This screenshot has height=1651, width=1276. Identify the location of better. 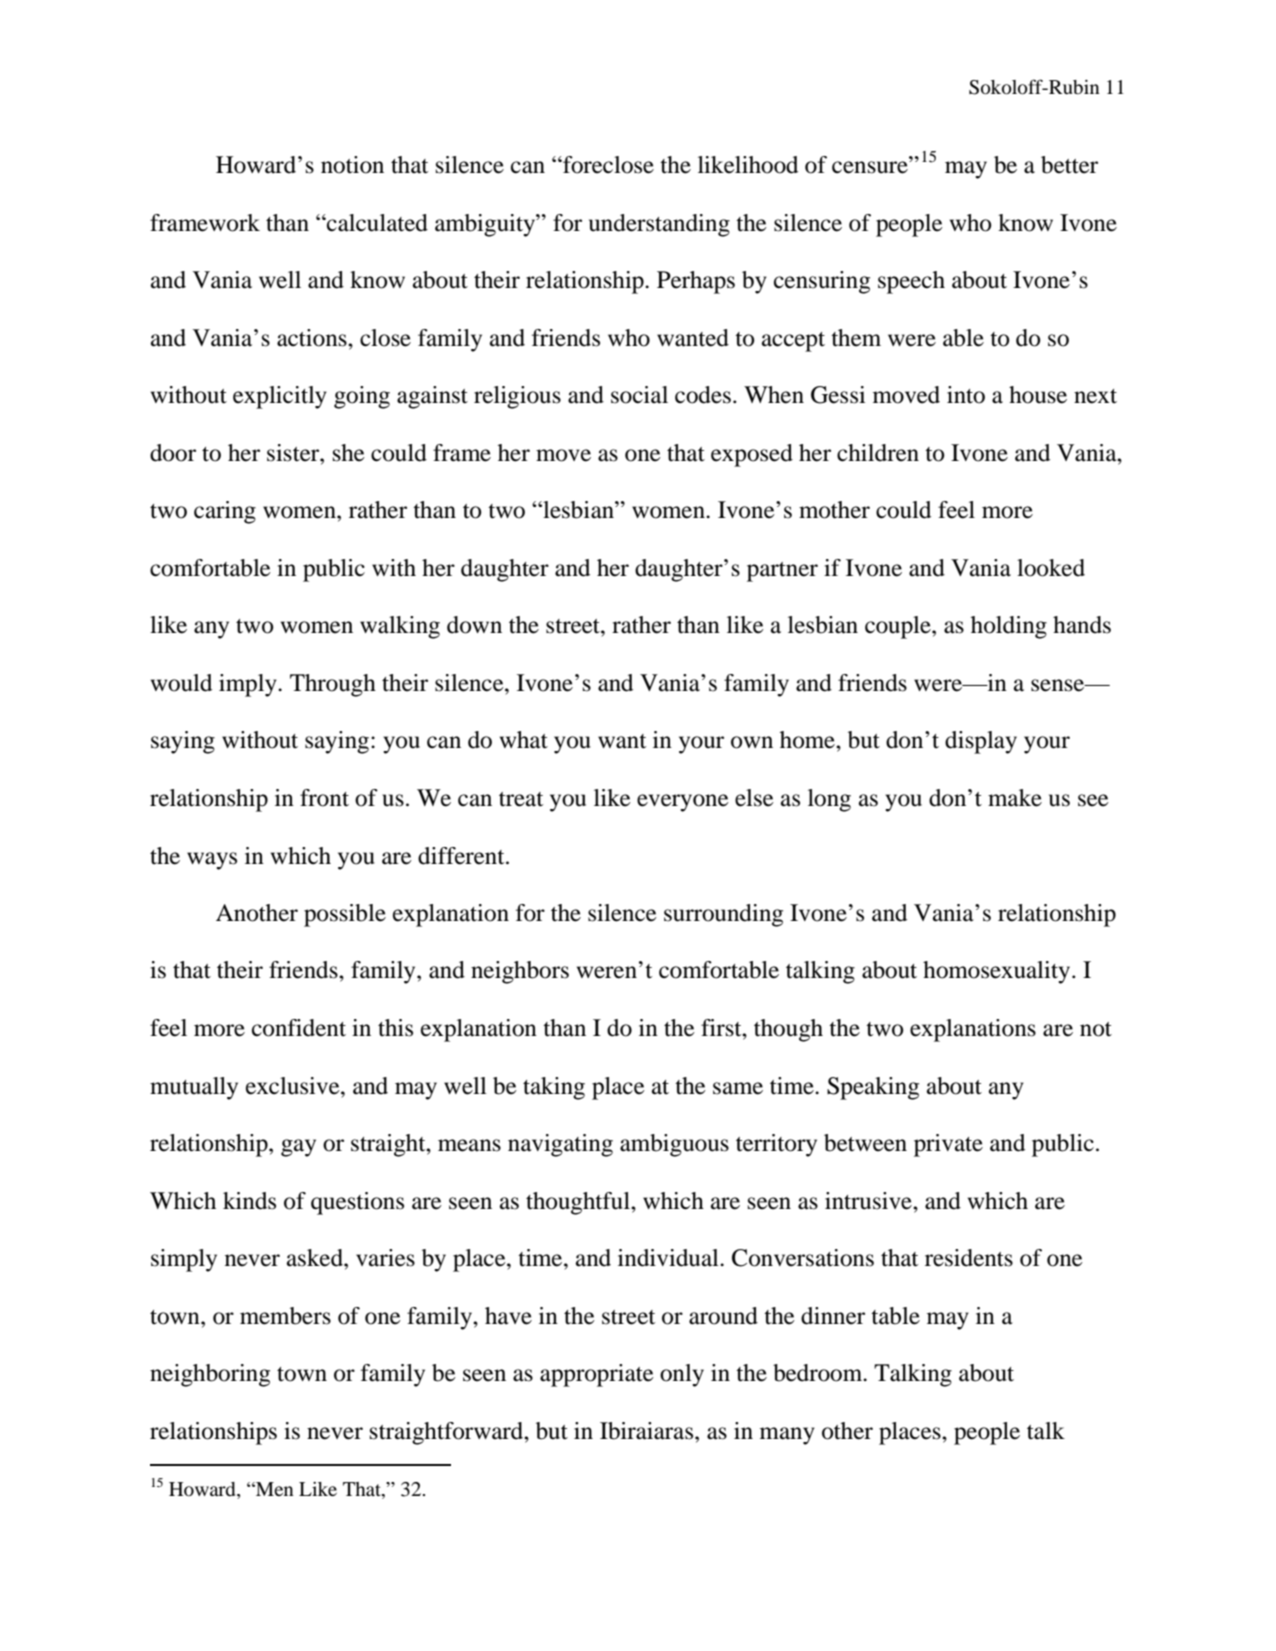
(1069, 165).
